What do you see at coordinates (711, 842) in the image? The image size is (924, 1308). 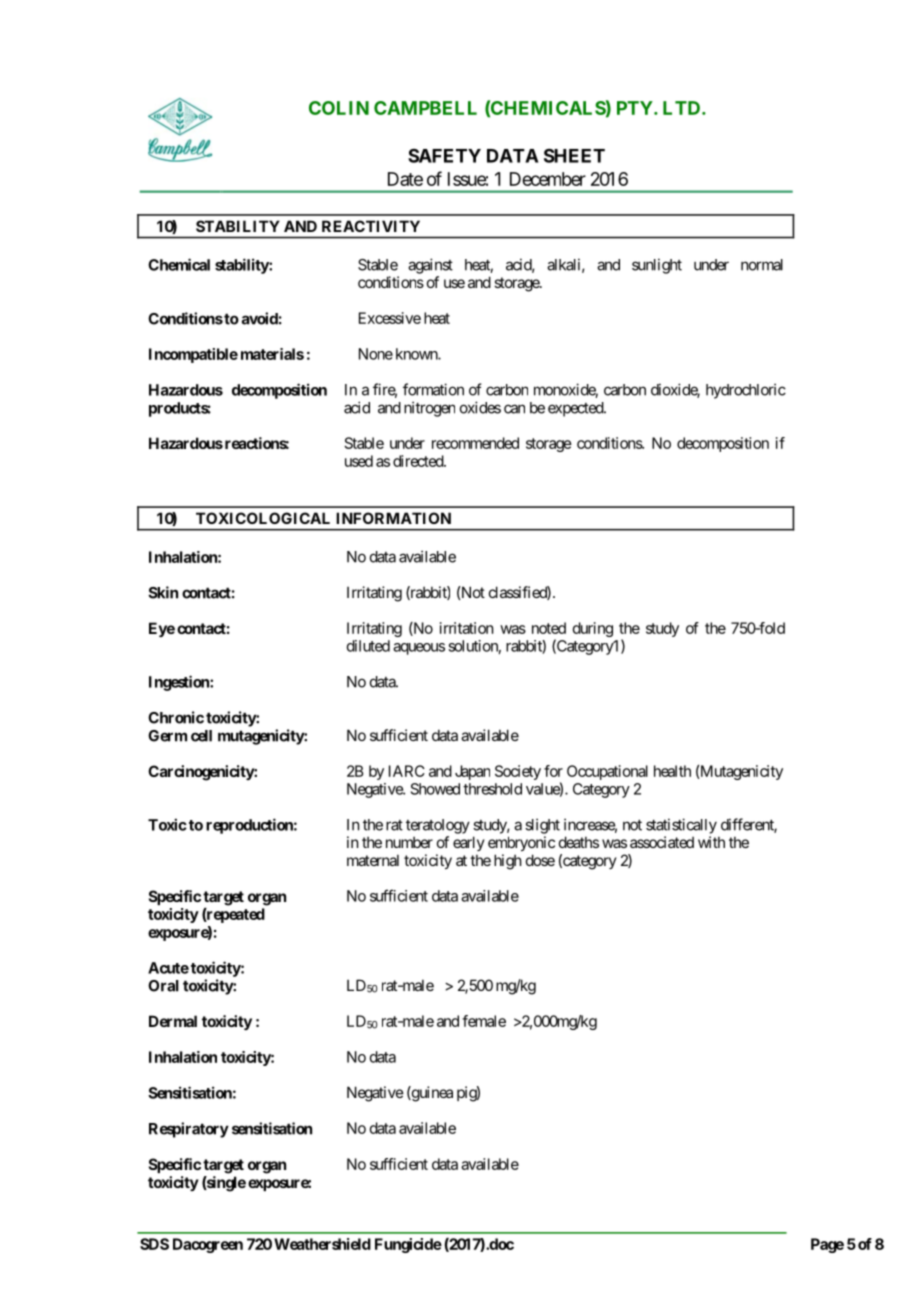 I see `with` at bounding box center [711, 842].
